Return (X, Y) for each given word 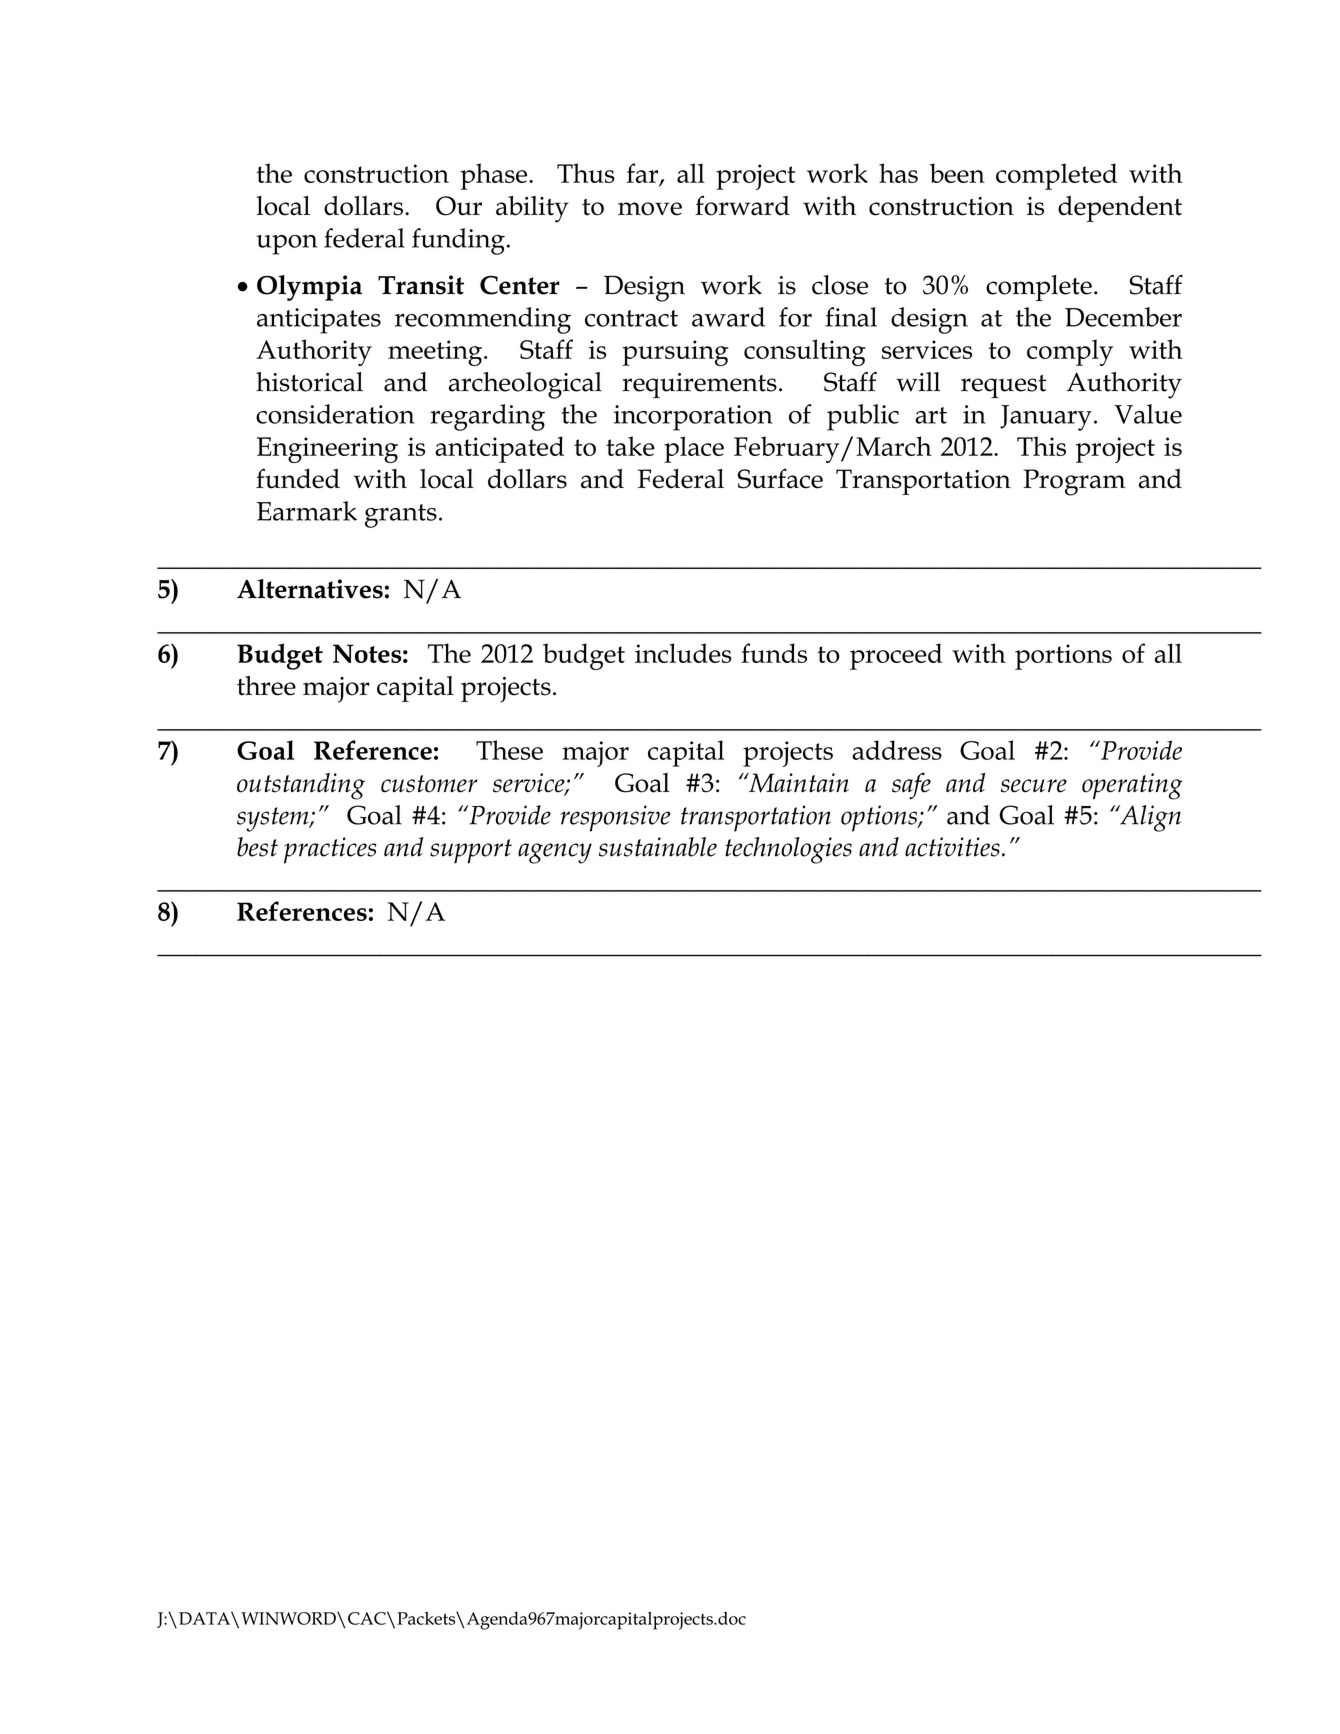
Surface (780, 478)
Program (1074, 482)
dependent (1120, 209)
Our (459, 206)
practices (330, 850)
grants (401, 516)
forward (742, 205)
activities (952, 847)
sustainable (658, 847)
